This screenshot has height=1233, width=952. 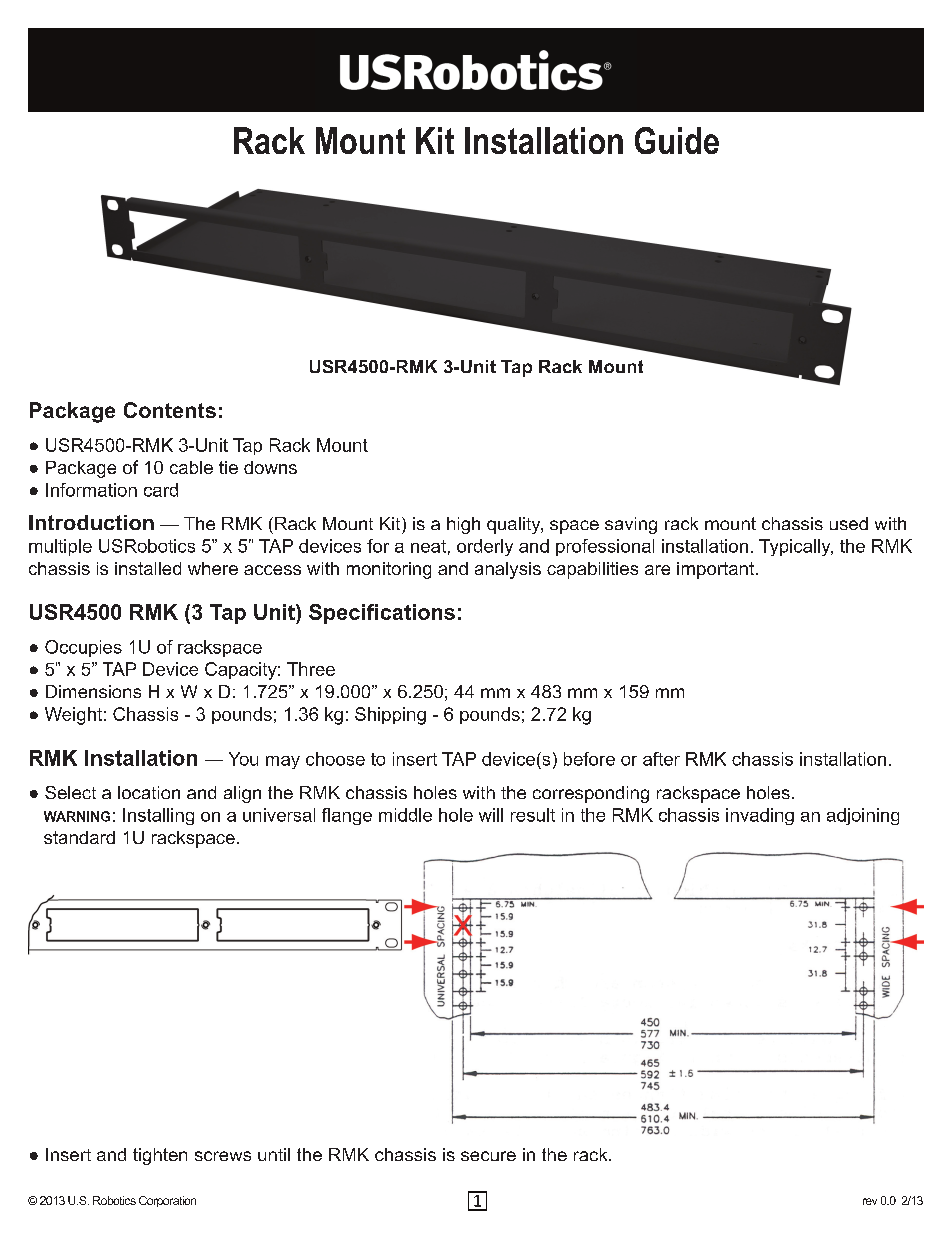 What do you see at coordinates (760, 816) in the screenshot?
I see `invading` at bounding box center [760, 816].
